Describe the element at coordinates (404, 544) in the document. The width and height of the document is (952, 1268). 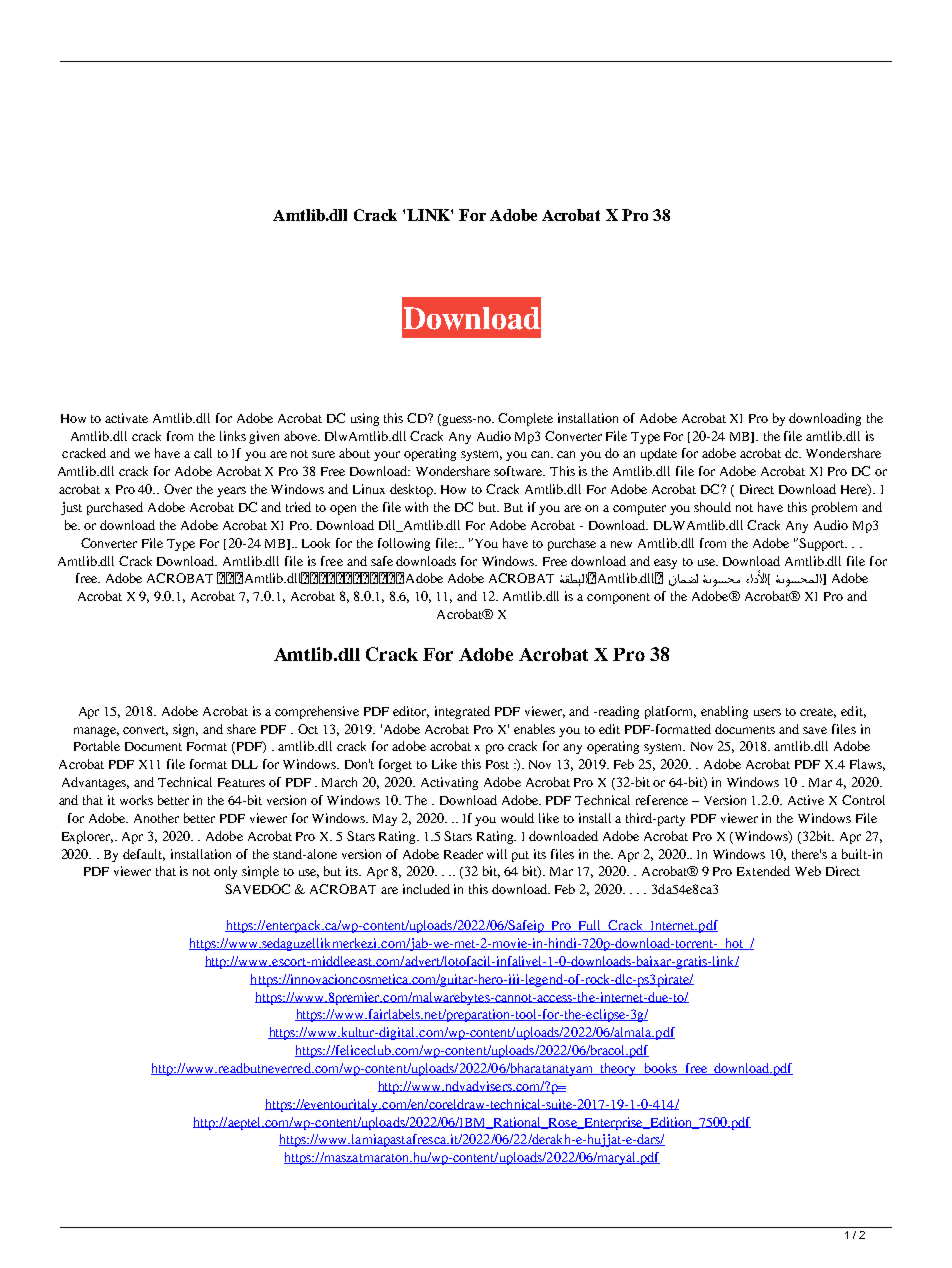
I see `following` at that location.
